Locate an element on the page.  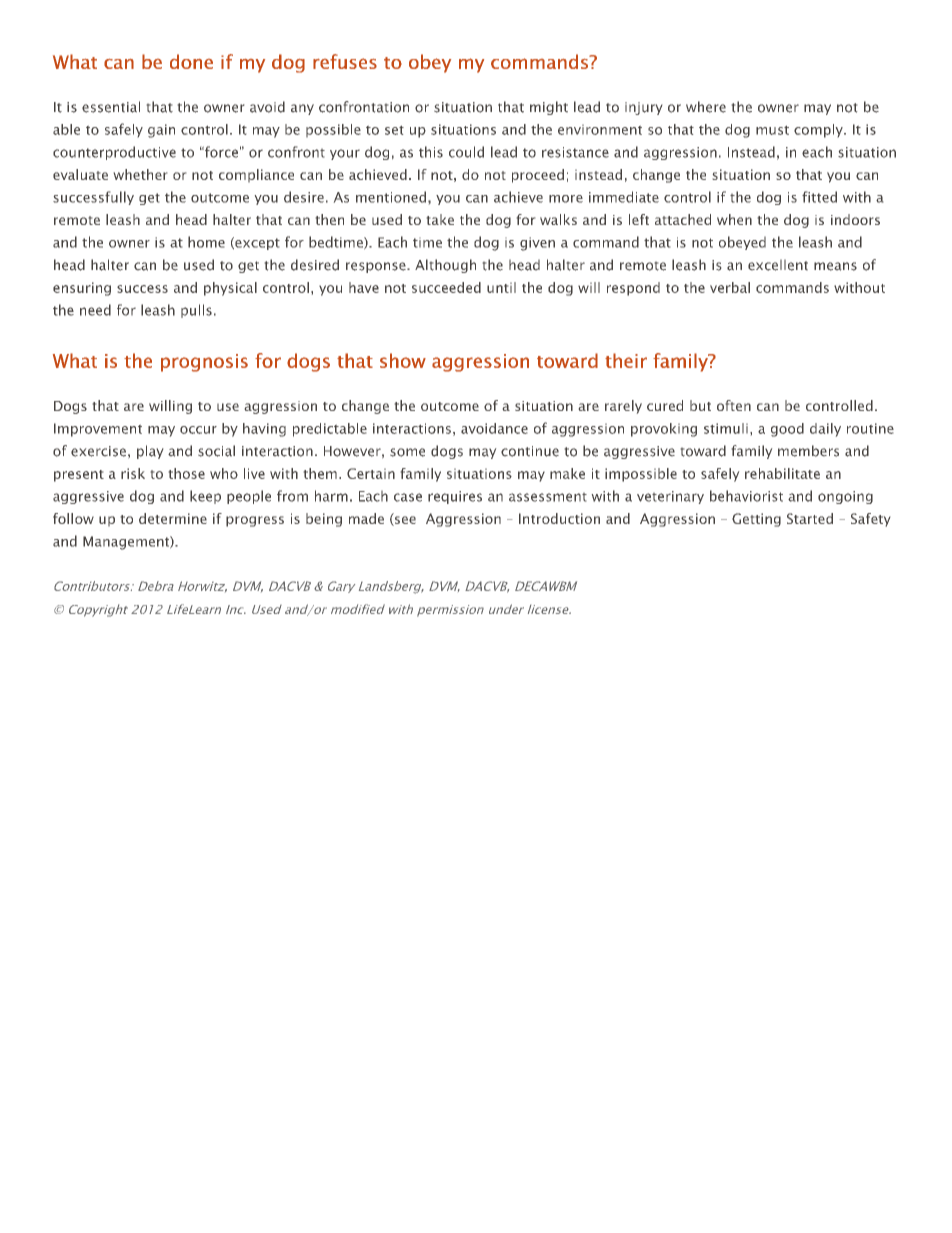
done is located at coordinates (191, 61).
